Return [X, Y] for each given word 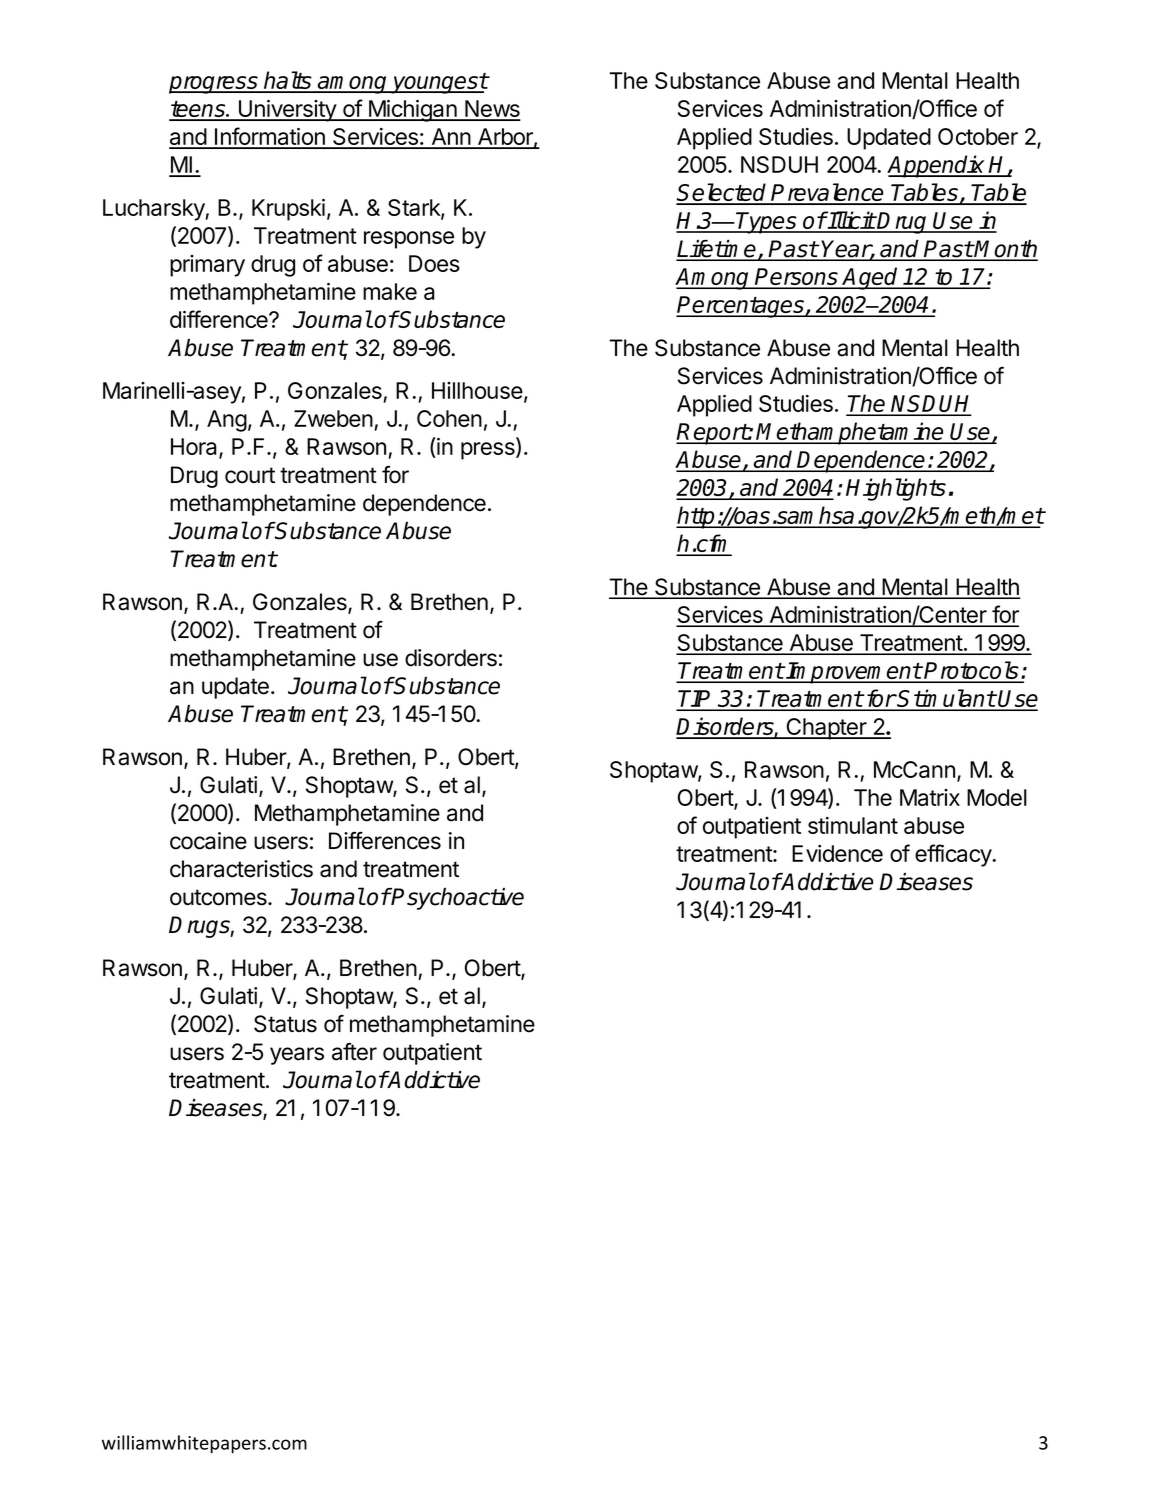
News [492, 110]
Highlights [896, 489]
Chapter [826, 729]
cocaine [208, 841]
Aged [871, 278]
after [354, 1051]
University [287, 111]
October [978, 136]
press [489, 451]
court [250, 475]
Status [285, 1024]
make [390, 291]
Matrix [930, 797]
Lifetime [717, 250]
